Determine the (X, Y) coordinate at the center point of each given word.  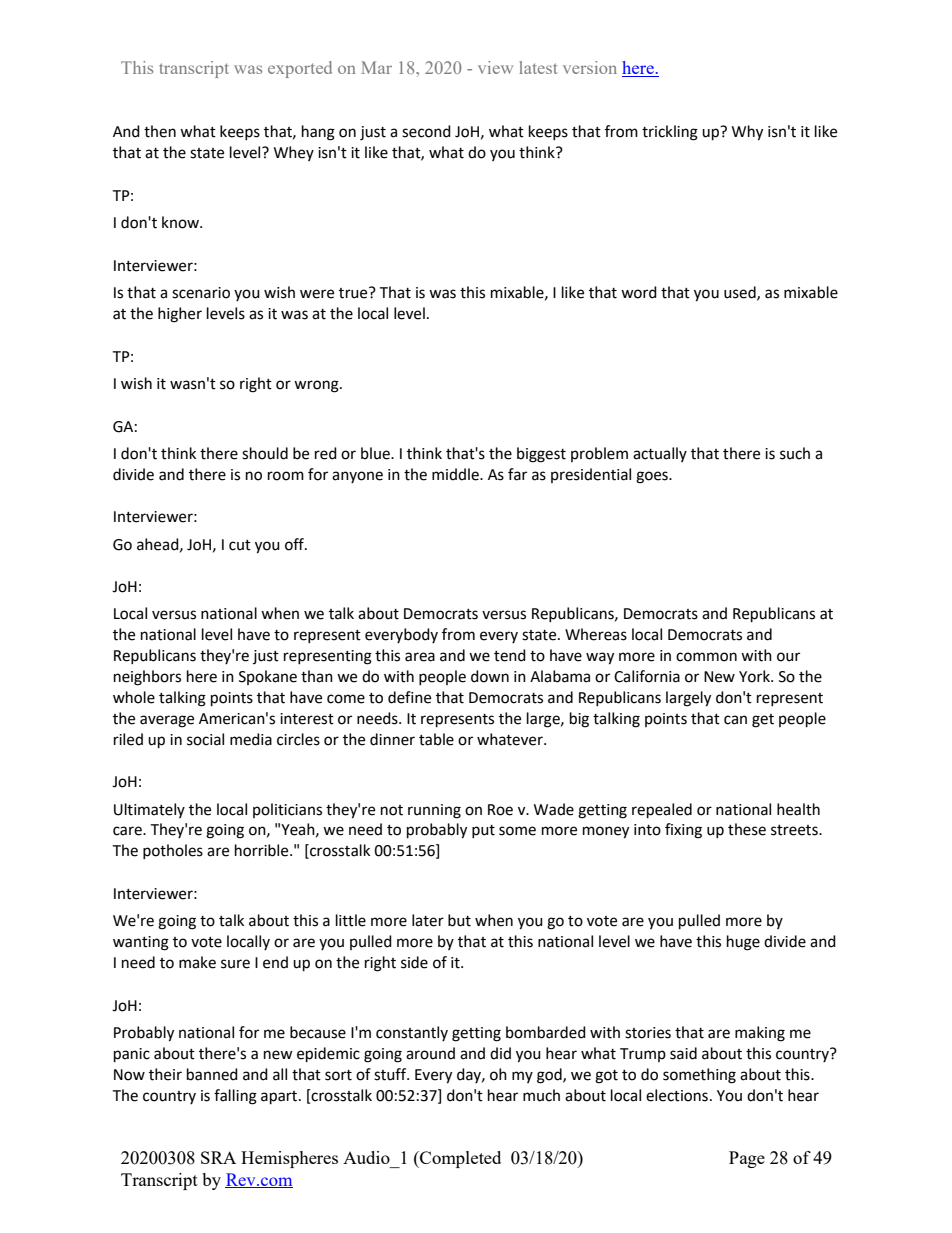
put (483, 831)
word (639, 292)
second (426, 131)
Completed (459, 1159)
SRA (218, 1157)
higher (180, 315)
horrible (263, 850)
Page (747, 1159)
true (354, 293)
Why (747, 133)
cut (240, 545)
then (160, 131)
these (747, 829)
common (706, 657)
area (420, 657)
